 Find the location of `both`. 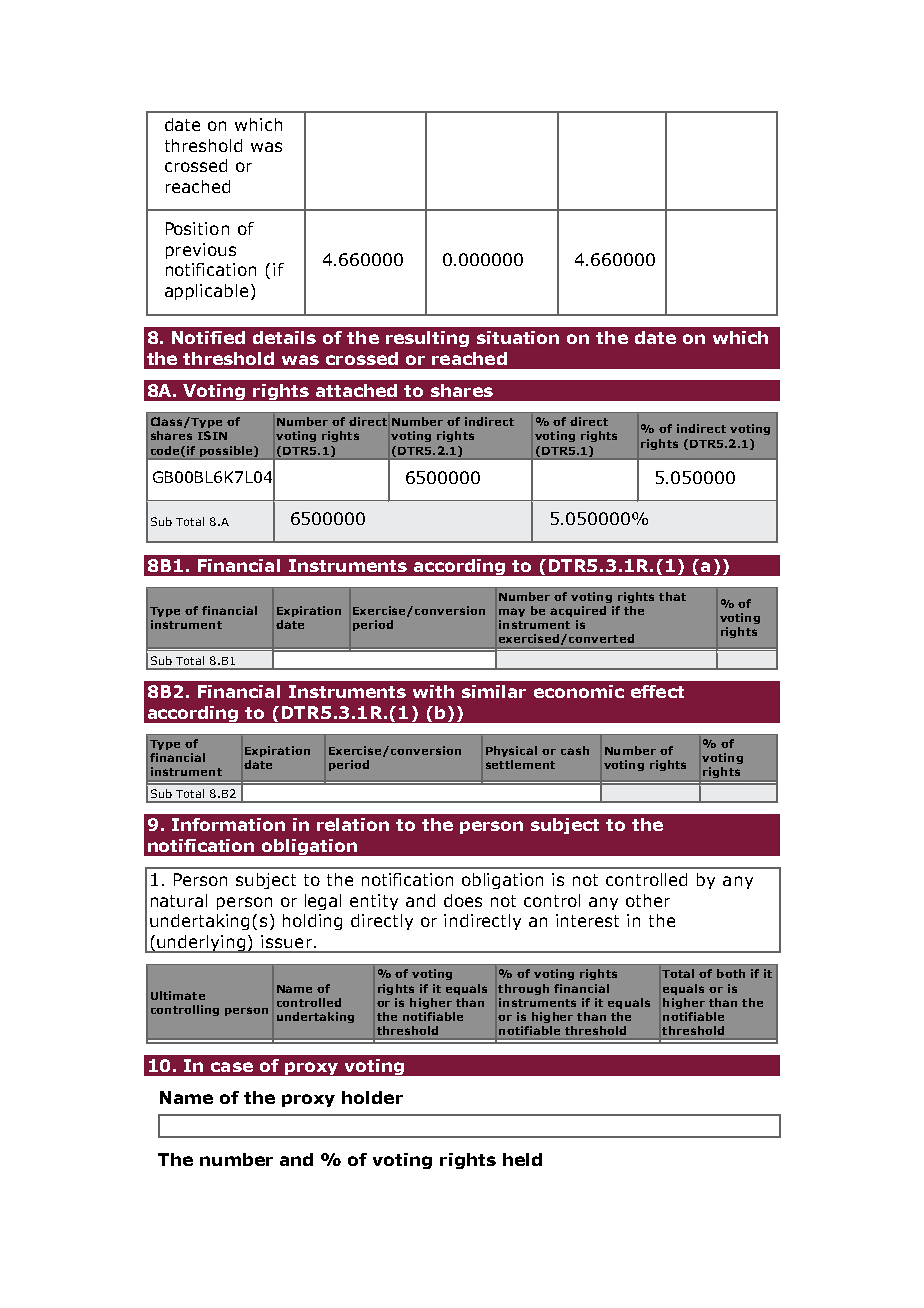

both is located at coordinates (731, 973).
